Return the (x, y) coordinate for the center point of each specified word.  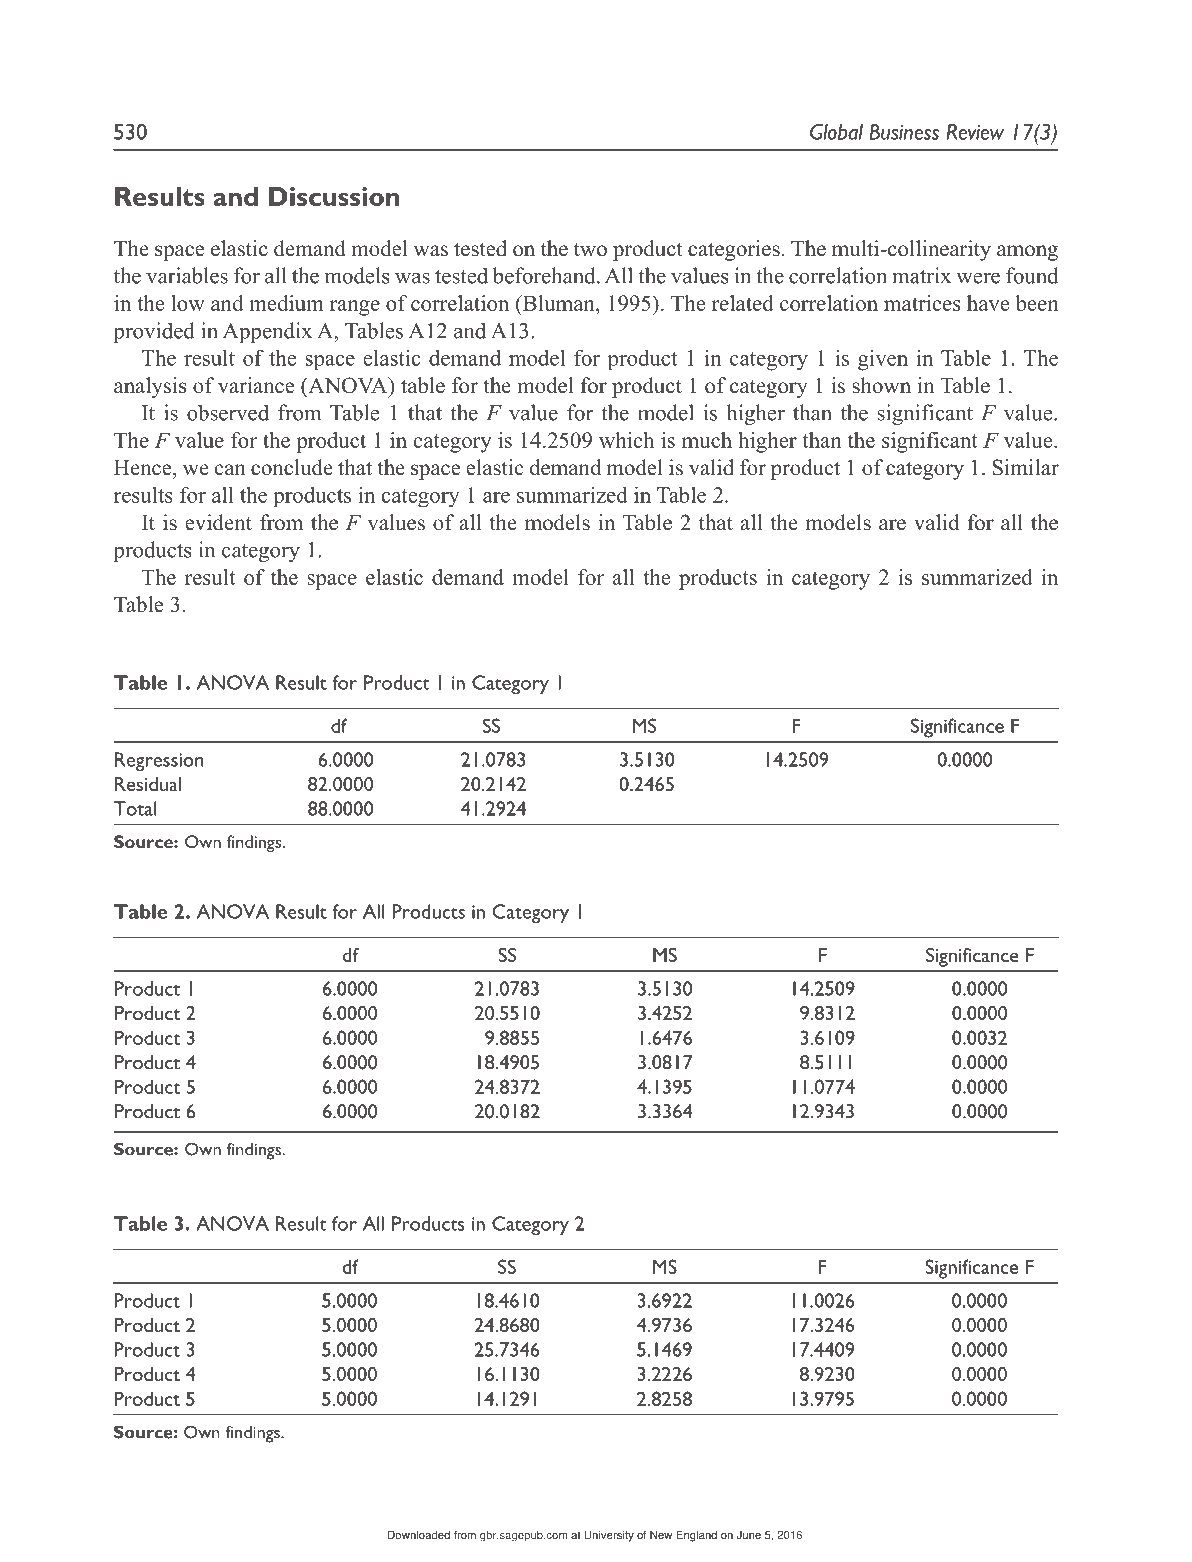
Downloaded (419, 1535)
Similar (1025, 467)
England (696, 1536)
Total (135, 808)
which (626, 440)
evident (218, 522)
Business (904, 132)
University (609, 1536)
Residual (148, 784)
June (748, 1535)
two (590, 250)
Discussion (334, 196)
